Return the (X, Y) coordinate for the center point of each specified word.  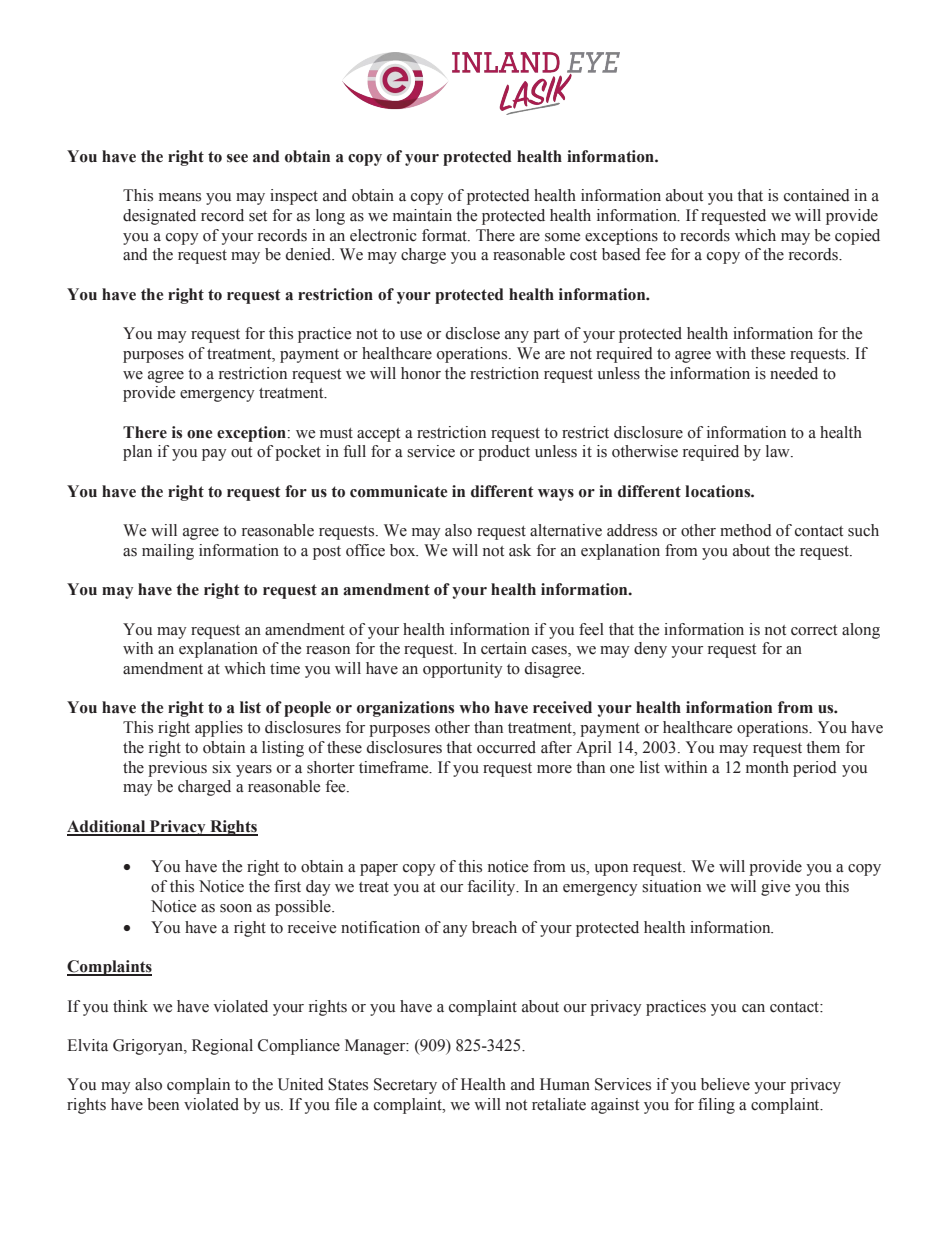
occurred (506, 747)
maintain (422, 215)
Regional (222, 1047)
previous (177, 769)
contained (817, 195)
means (180, 197)
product (504, 453)
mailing (168, 552)
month (767, 767)
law (779, 451)
